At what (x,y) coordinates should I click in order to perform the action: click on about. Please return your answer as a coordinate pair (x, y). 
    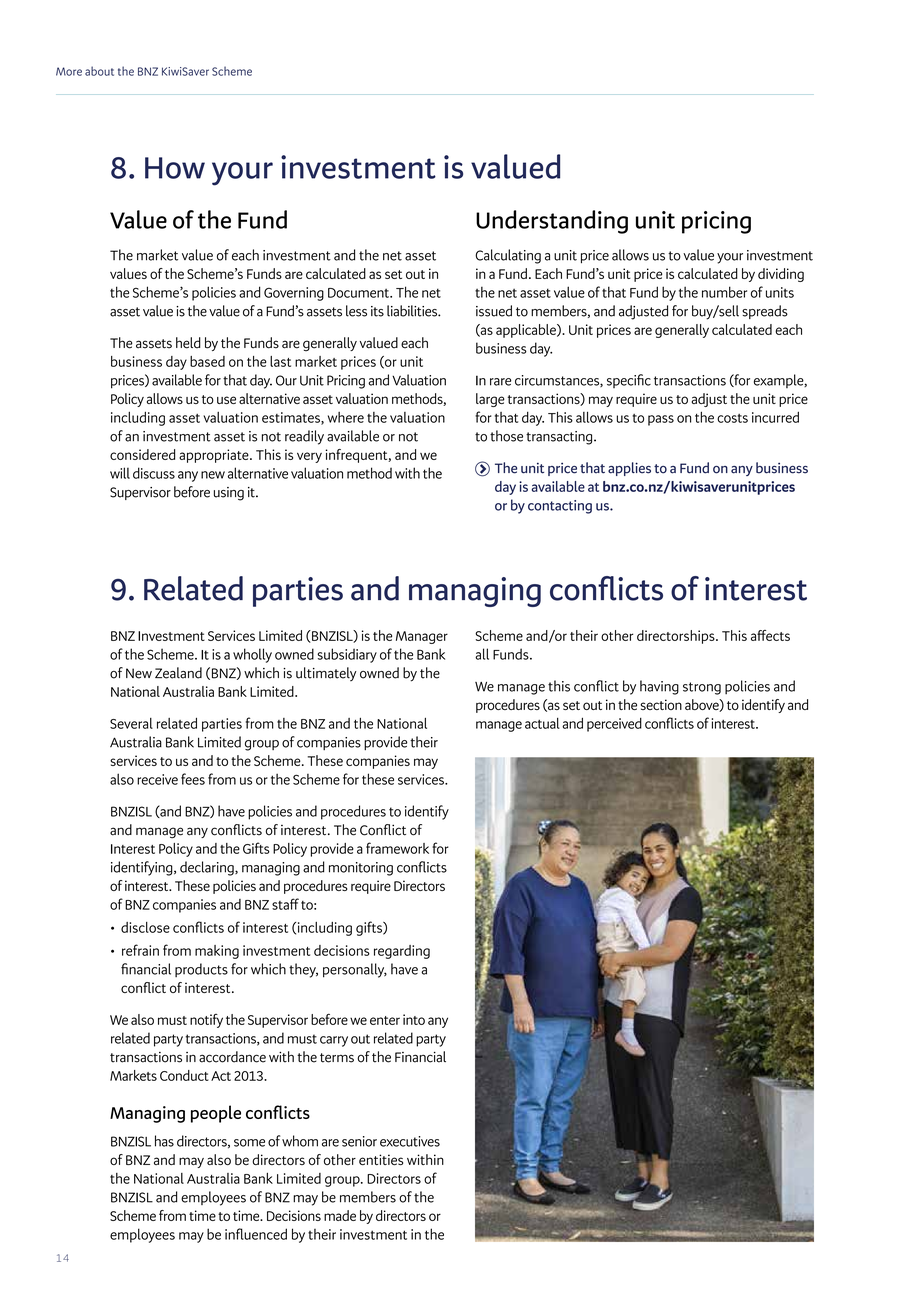
    Looking at the image, I should click on (99, 71).
